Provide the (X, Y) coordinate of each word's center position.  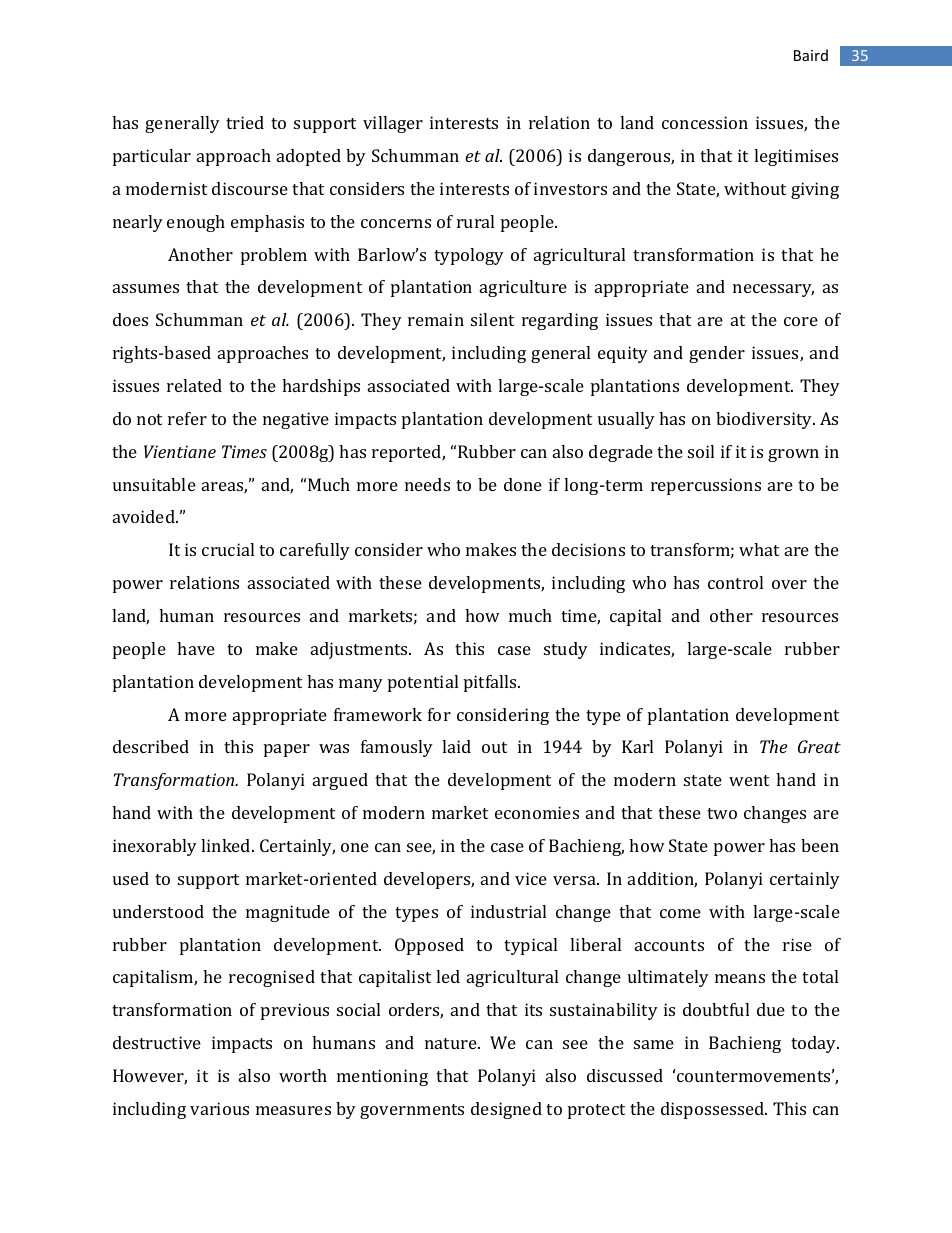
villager (393, 124)
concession (705, 122)
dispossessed (714, 1110)
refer (187, 418)
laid (456, 746)
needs (427, 484)
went (749, 780)
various (219, 1108)
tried (245, 122)
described (151, 746)
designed (506, 1110)
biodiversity (765, 420)
